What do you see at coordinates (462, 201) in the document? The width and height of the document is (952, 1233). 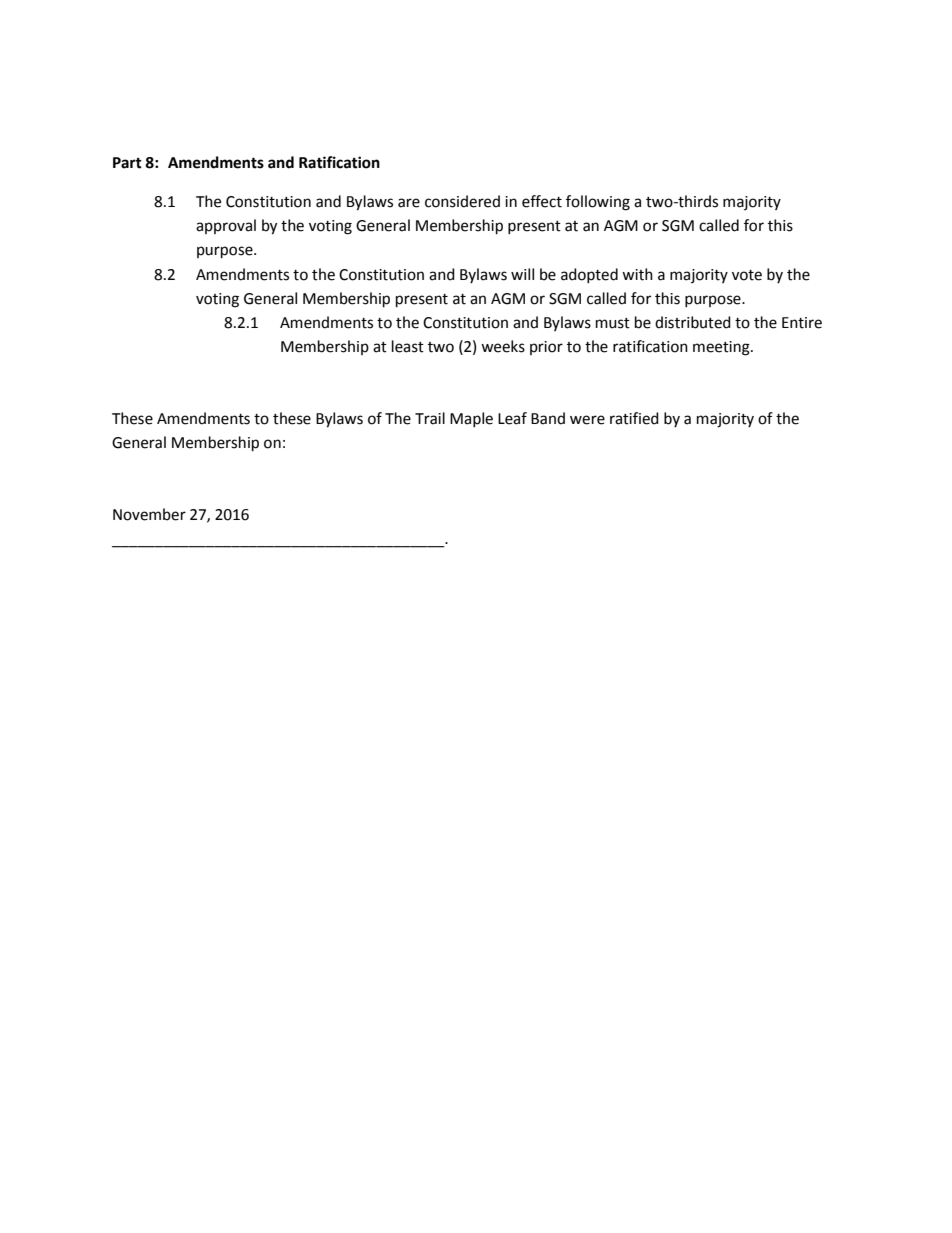 I see `considered` at bounding box center [462, 201].
